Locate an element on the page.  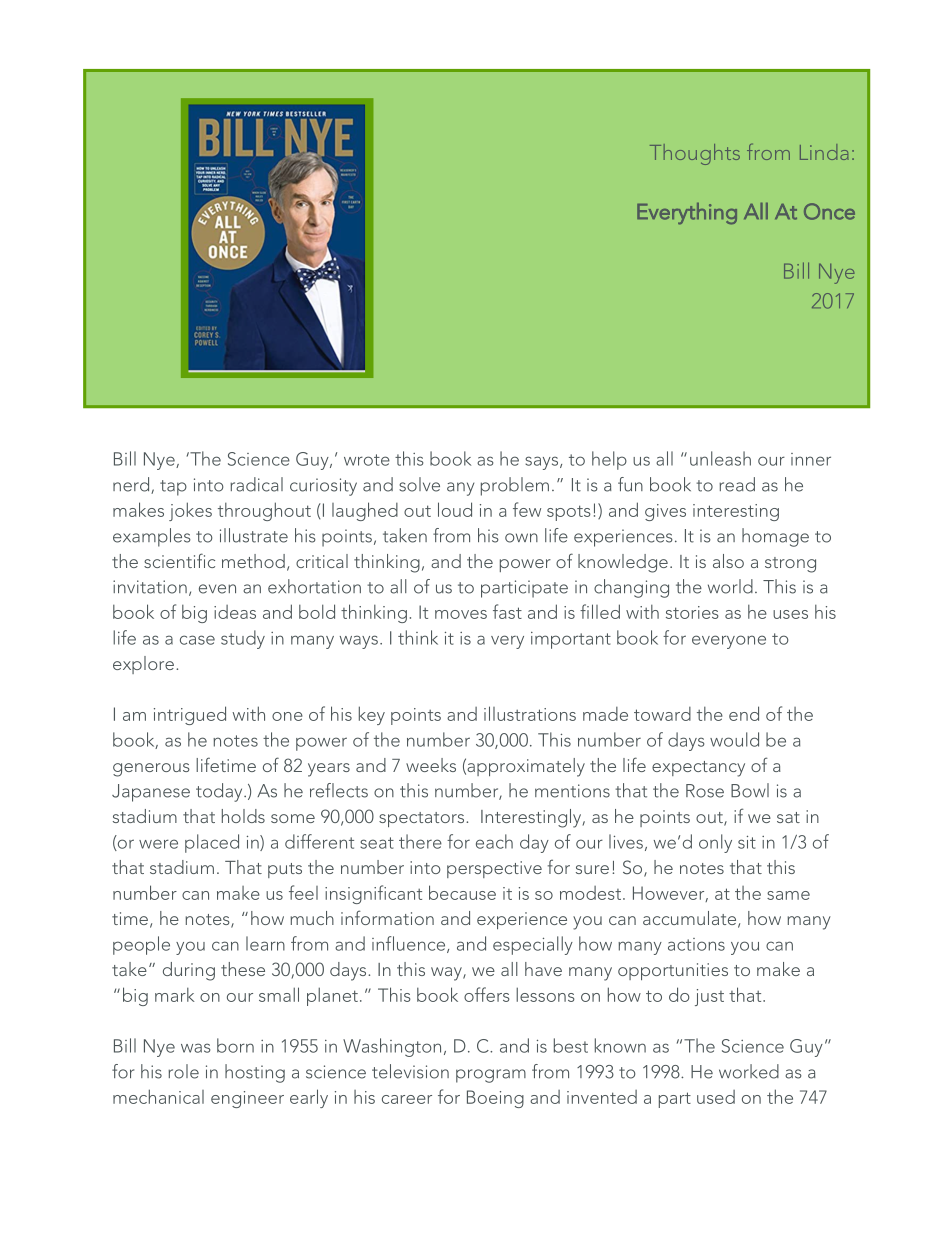
unleash is located at coordinates (720, 458).
